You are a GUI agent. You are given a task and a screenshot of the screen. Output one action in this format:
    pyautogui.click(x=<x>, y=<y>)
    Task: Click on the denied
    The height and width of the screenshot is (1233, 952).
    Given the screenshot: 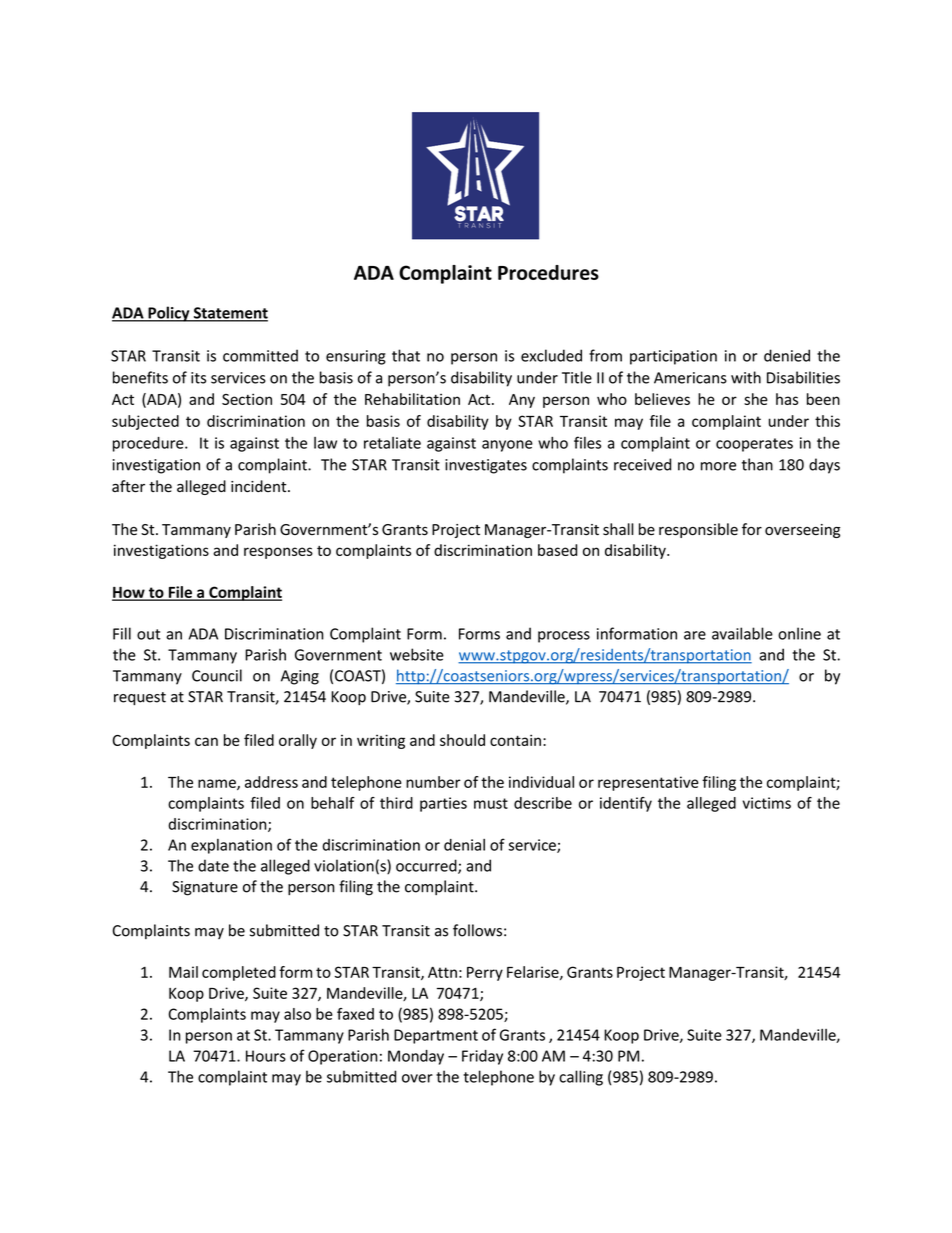 What is the action you would take?
    pyautogui.click(x=787, y=355)
